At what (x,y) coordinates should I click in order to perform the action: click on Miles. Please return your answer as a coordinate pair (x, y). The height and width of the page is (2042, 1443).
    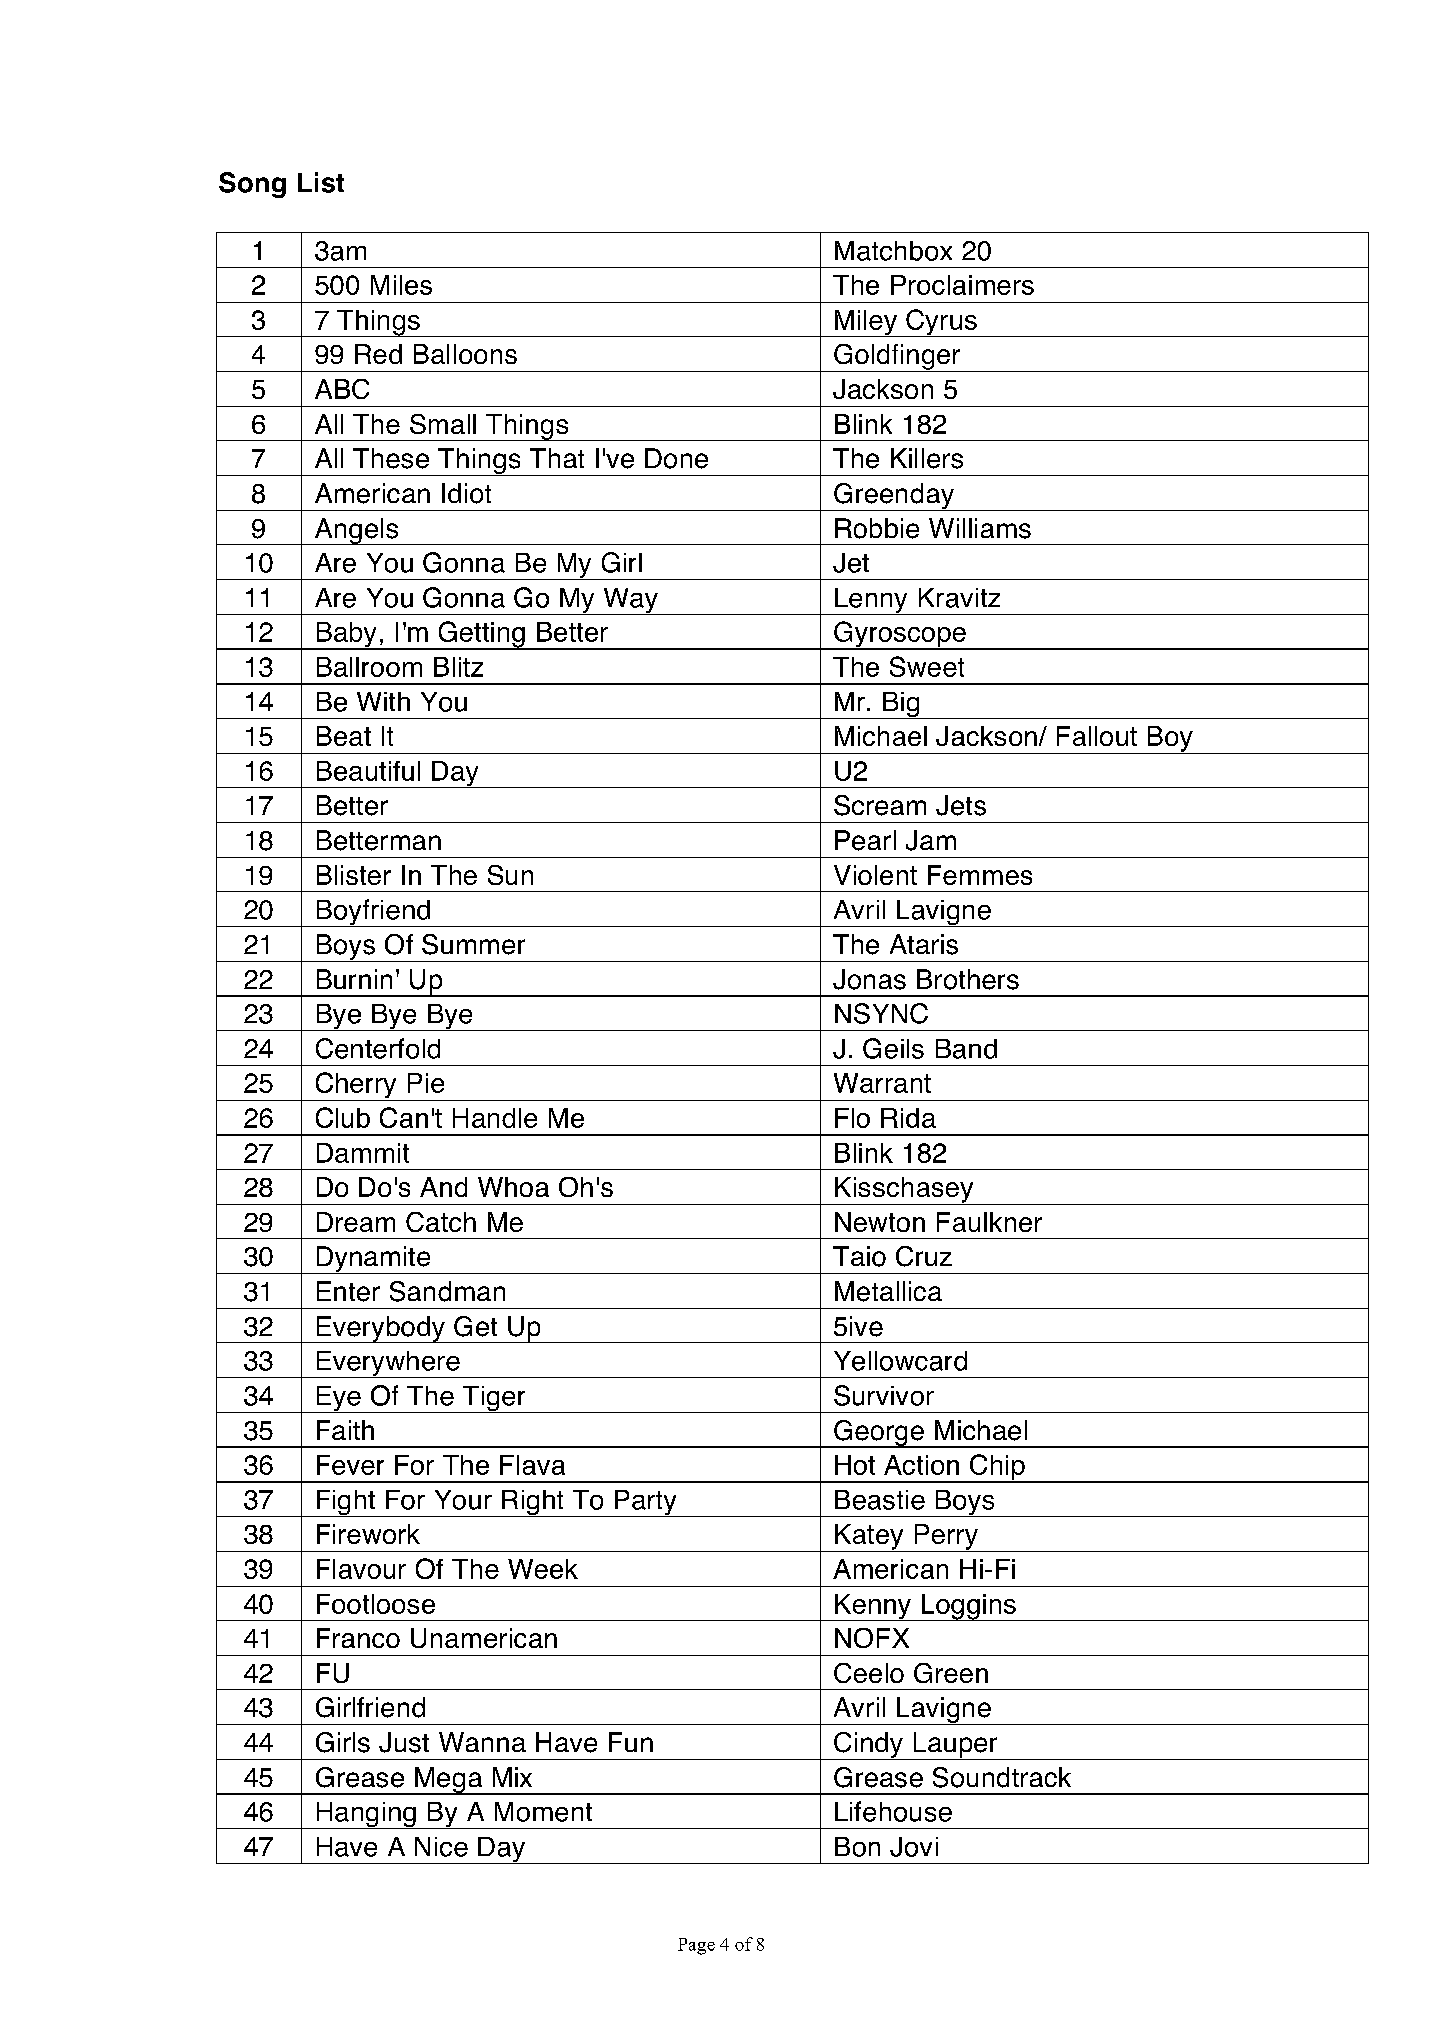
    Looking at the image, I should click on (401, 285).
